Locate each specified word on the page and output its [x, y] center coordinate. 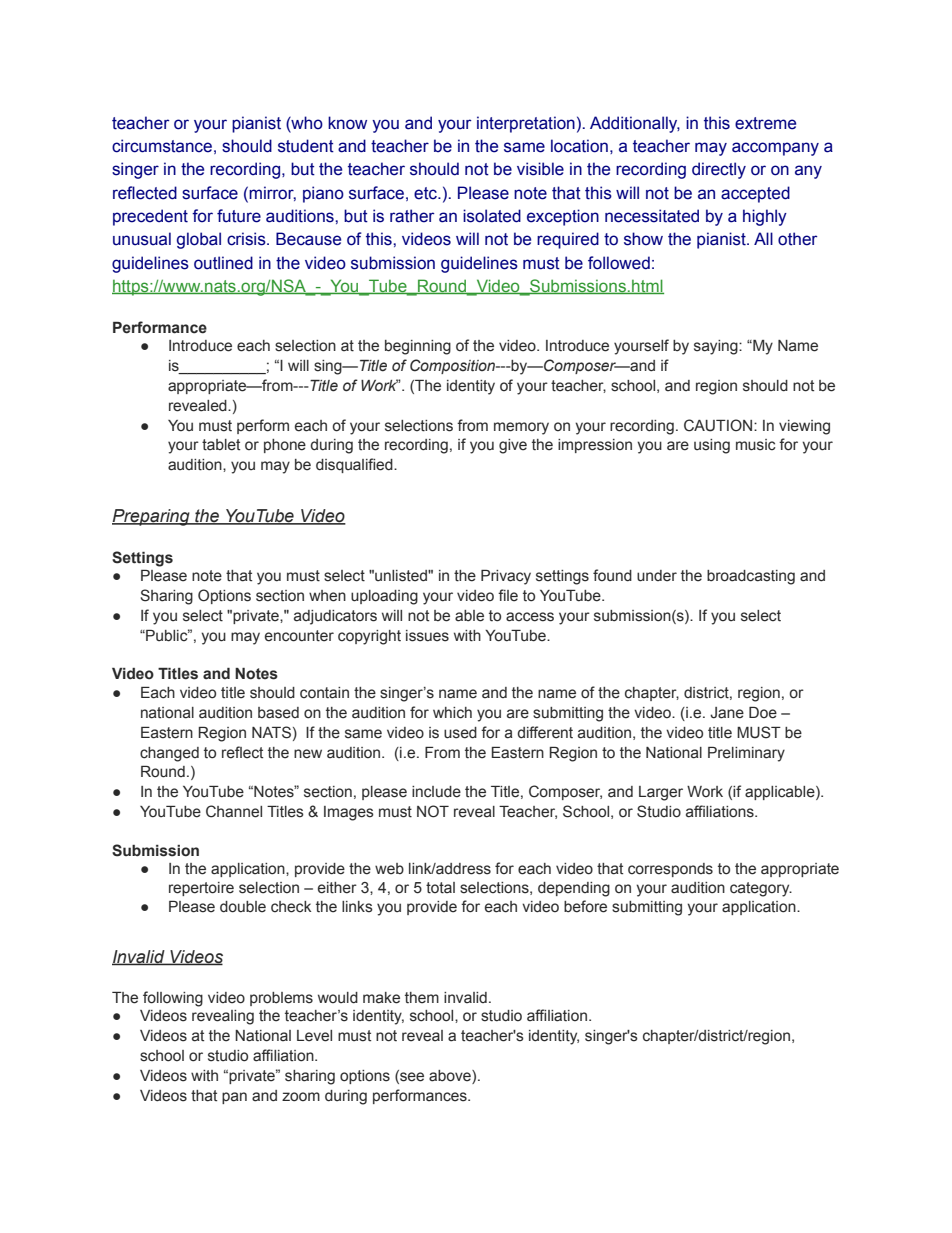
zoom [301, 1097]
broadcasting [751, 577]
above [451, 1077]
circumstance [162, 146]
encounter [299, 636]
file [508, 595]
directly [719, 170]
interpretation [526, 124]
